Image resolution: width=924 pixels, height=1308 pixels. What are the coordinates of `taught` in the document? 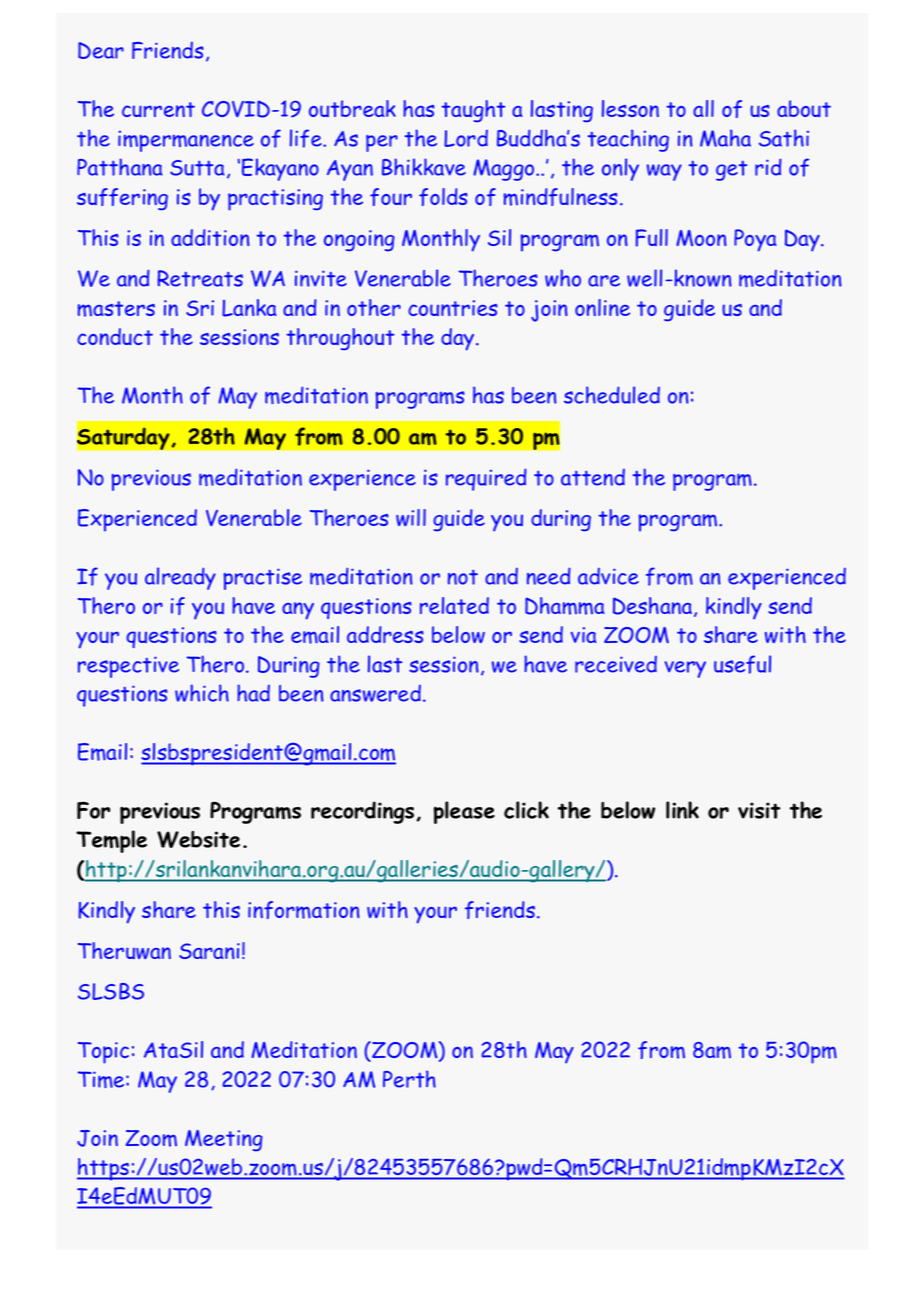 It's located at (473, 111).
